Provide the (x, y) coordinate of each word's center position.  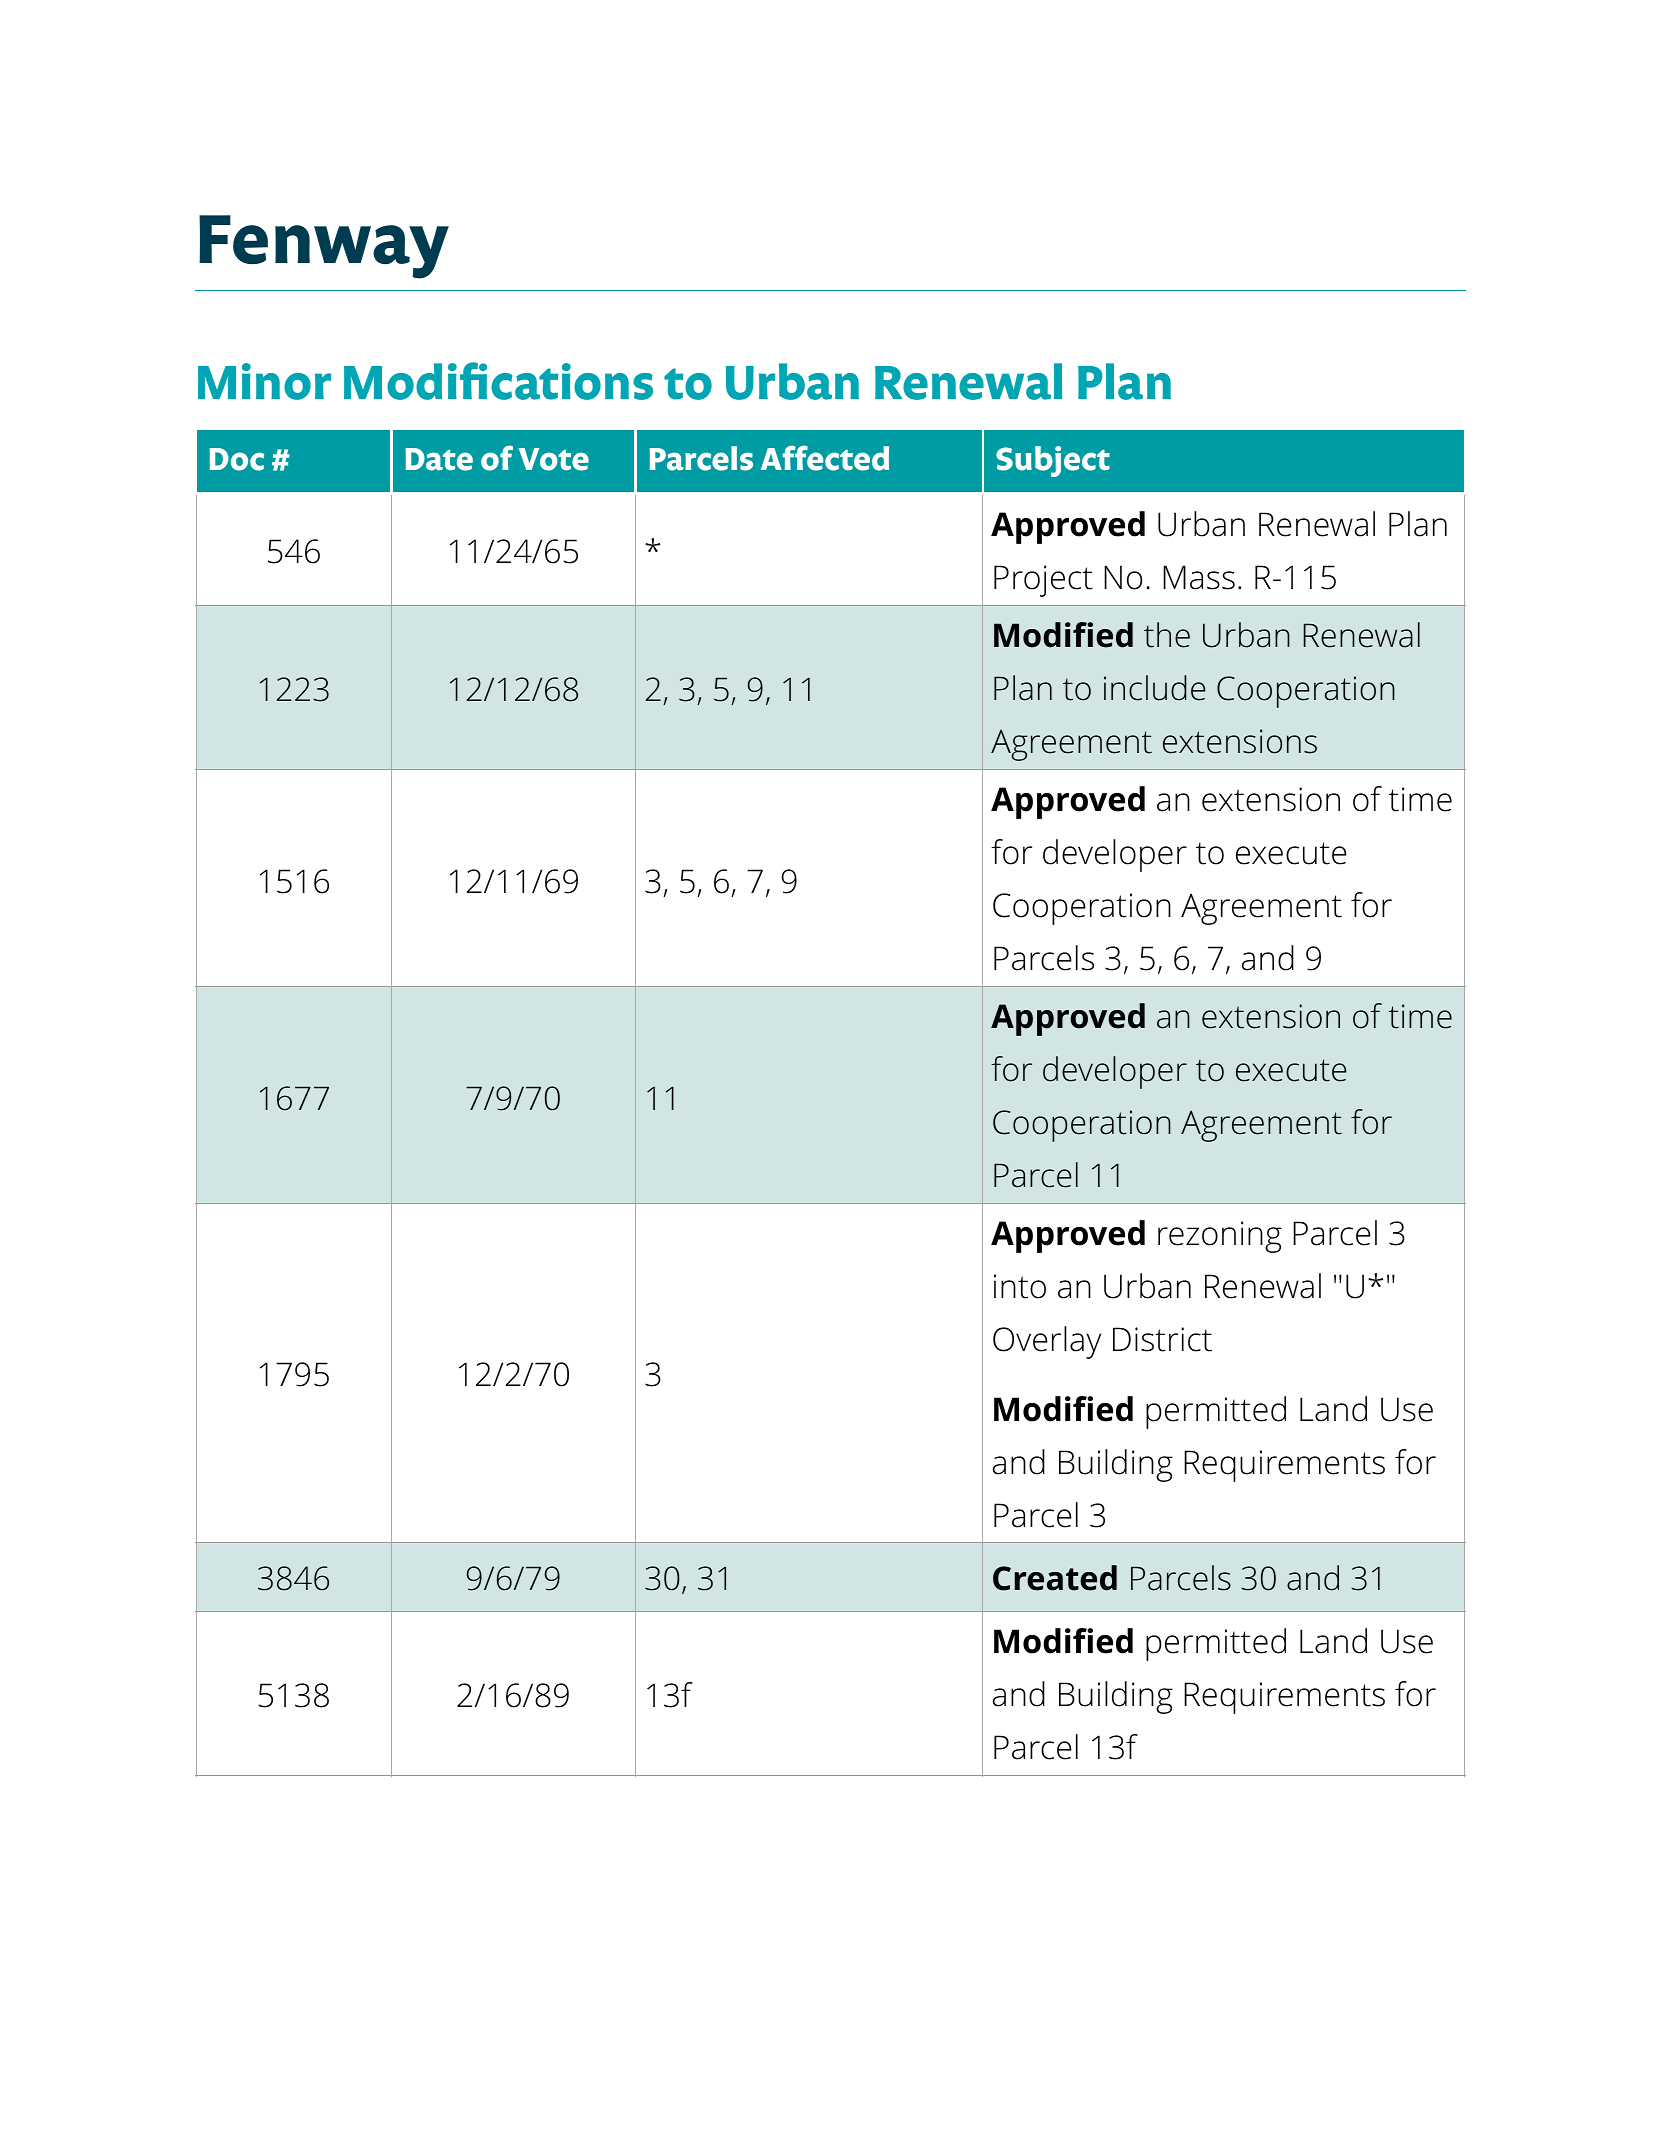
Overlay (1047, 1342)
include (1155, 688)
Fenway (324, 247)
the (1167, 635)
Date (439, 459)
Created (1055, 1578)
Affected (825, 458)
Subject (1053, 461)
